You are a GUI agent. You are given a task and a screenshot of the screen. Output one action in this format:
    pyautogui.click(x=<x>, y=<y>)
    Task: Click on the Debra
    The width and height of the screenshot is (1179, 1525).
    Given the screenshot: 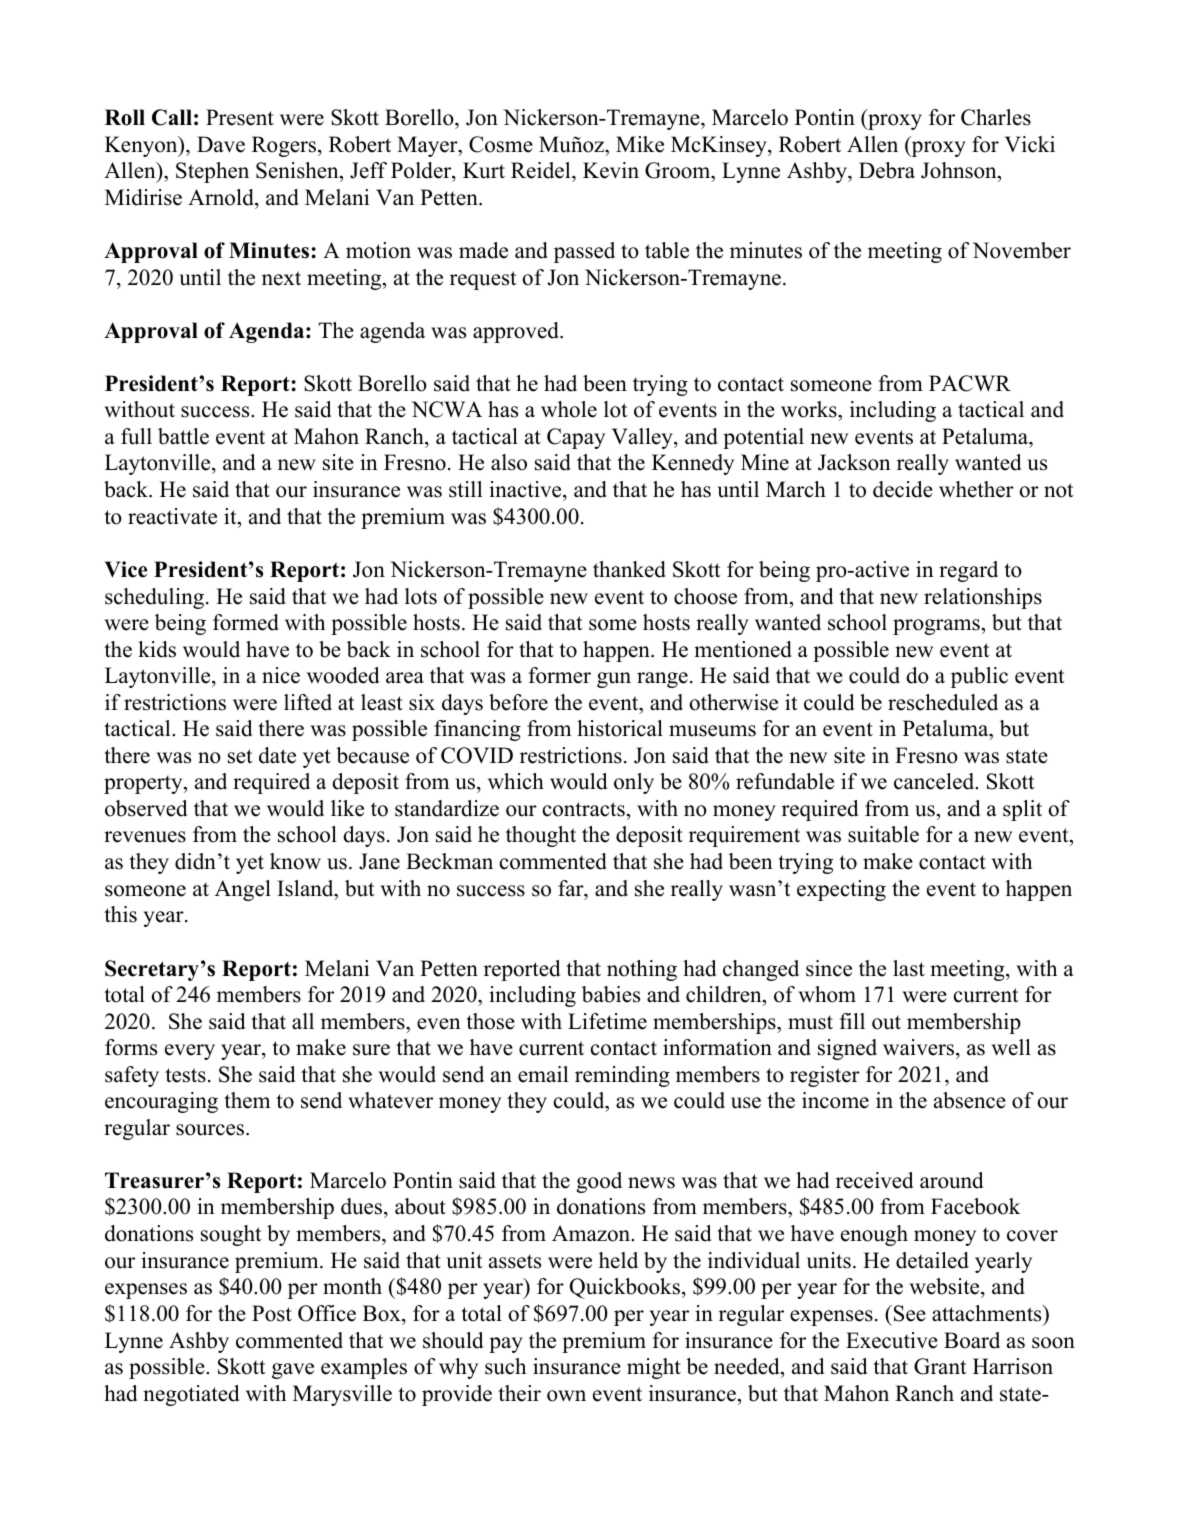 What is the action you would take?
    pyautogui.click(x=887, y=170)
